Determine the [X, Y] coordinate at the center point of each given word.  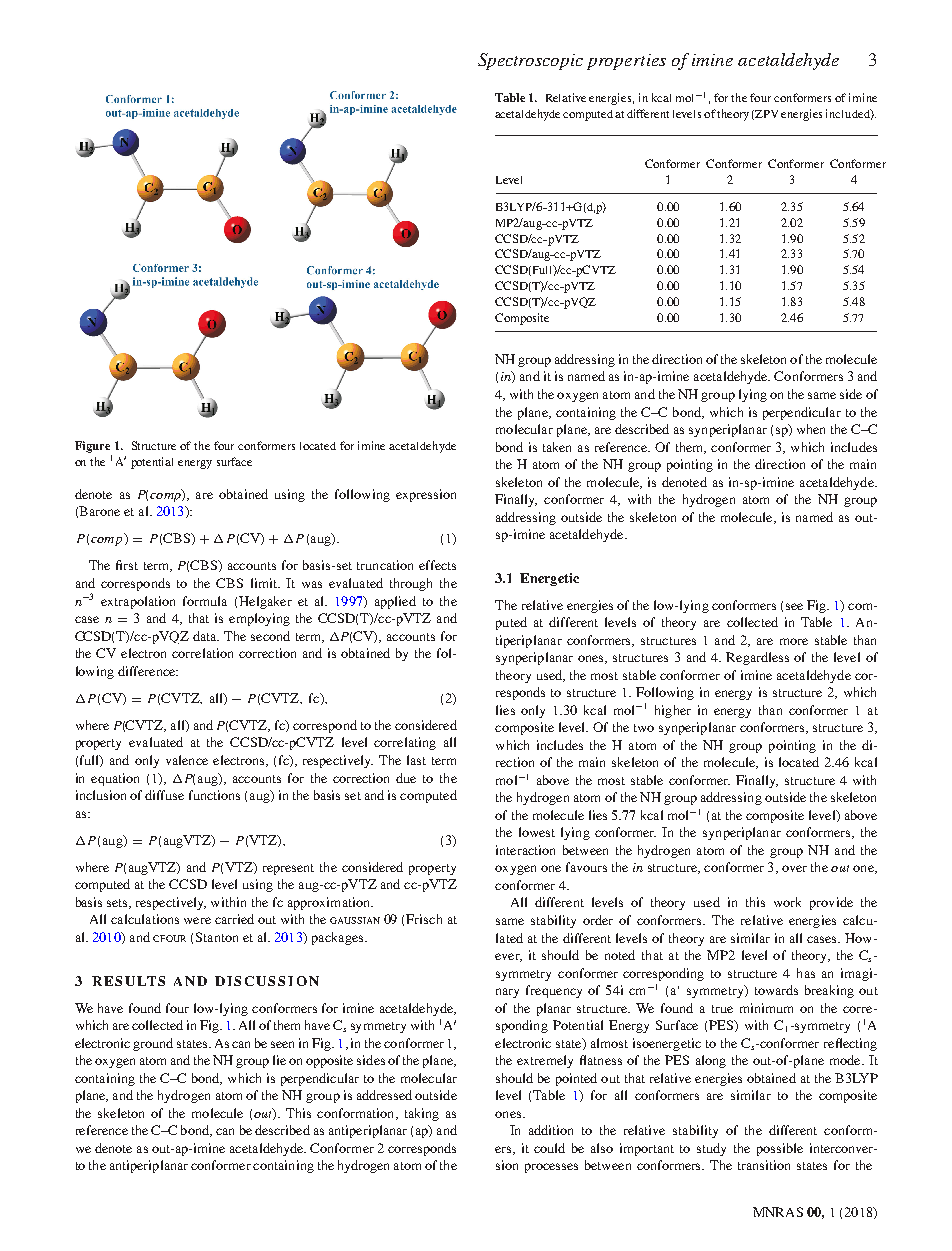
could [549, 1148]
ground [153, 1044]
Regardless [757, 658]
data [206, 636]
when [811, 429]
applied [395, 602]
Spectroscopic [530, 61]
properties [626, 62]
